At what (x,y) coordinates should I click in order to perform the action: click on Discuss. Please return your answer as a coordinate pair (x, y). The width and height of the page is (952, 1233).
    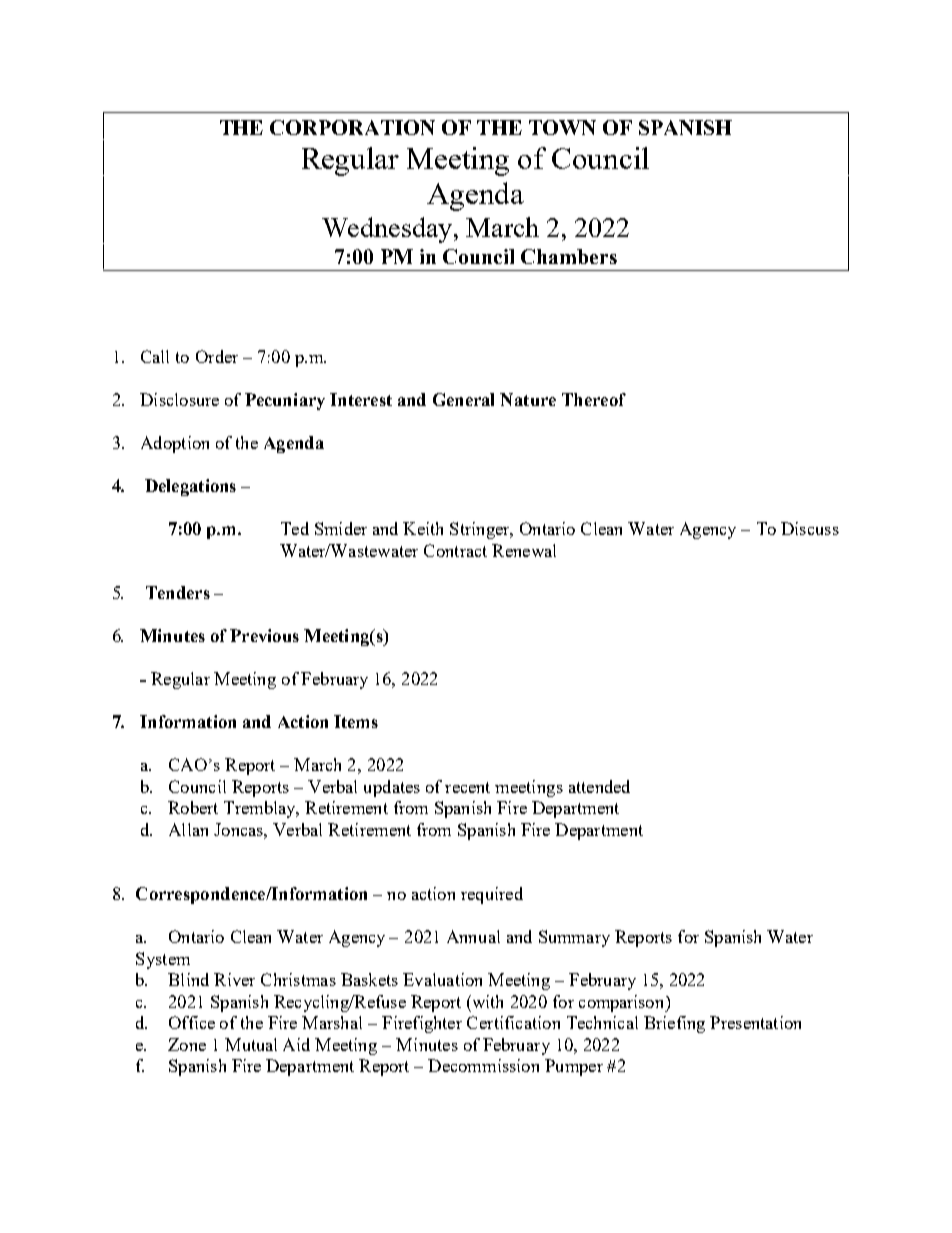
    Looking at the image, I should click on (810, 528).
